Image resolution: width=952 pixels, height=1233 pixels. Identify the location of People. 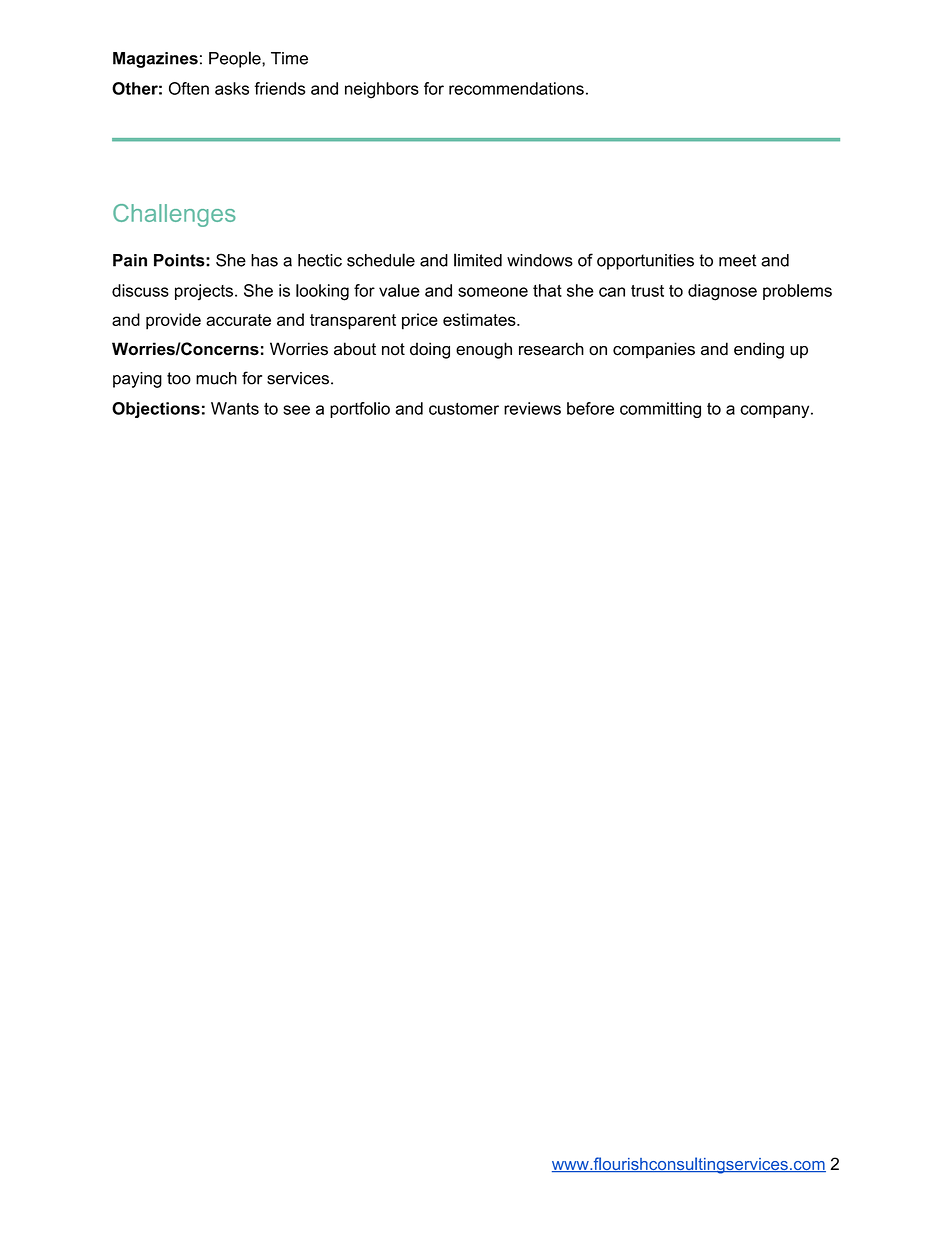
(236, 59).
